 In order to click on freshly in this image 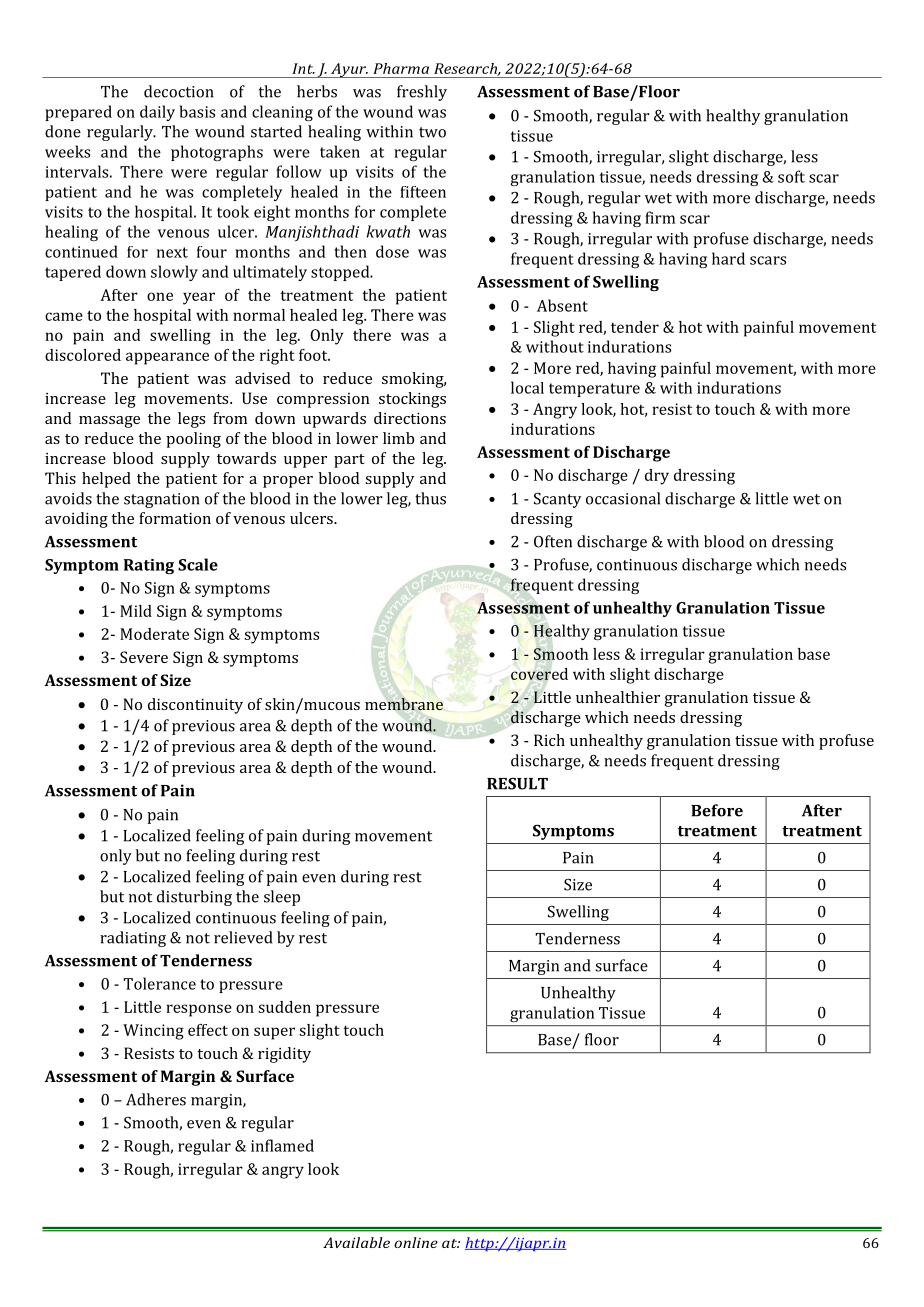, I will do `click(422, 93)`.
